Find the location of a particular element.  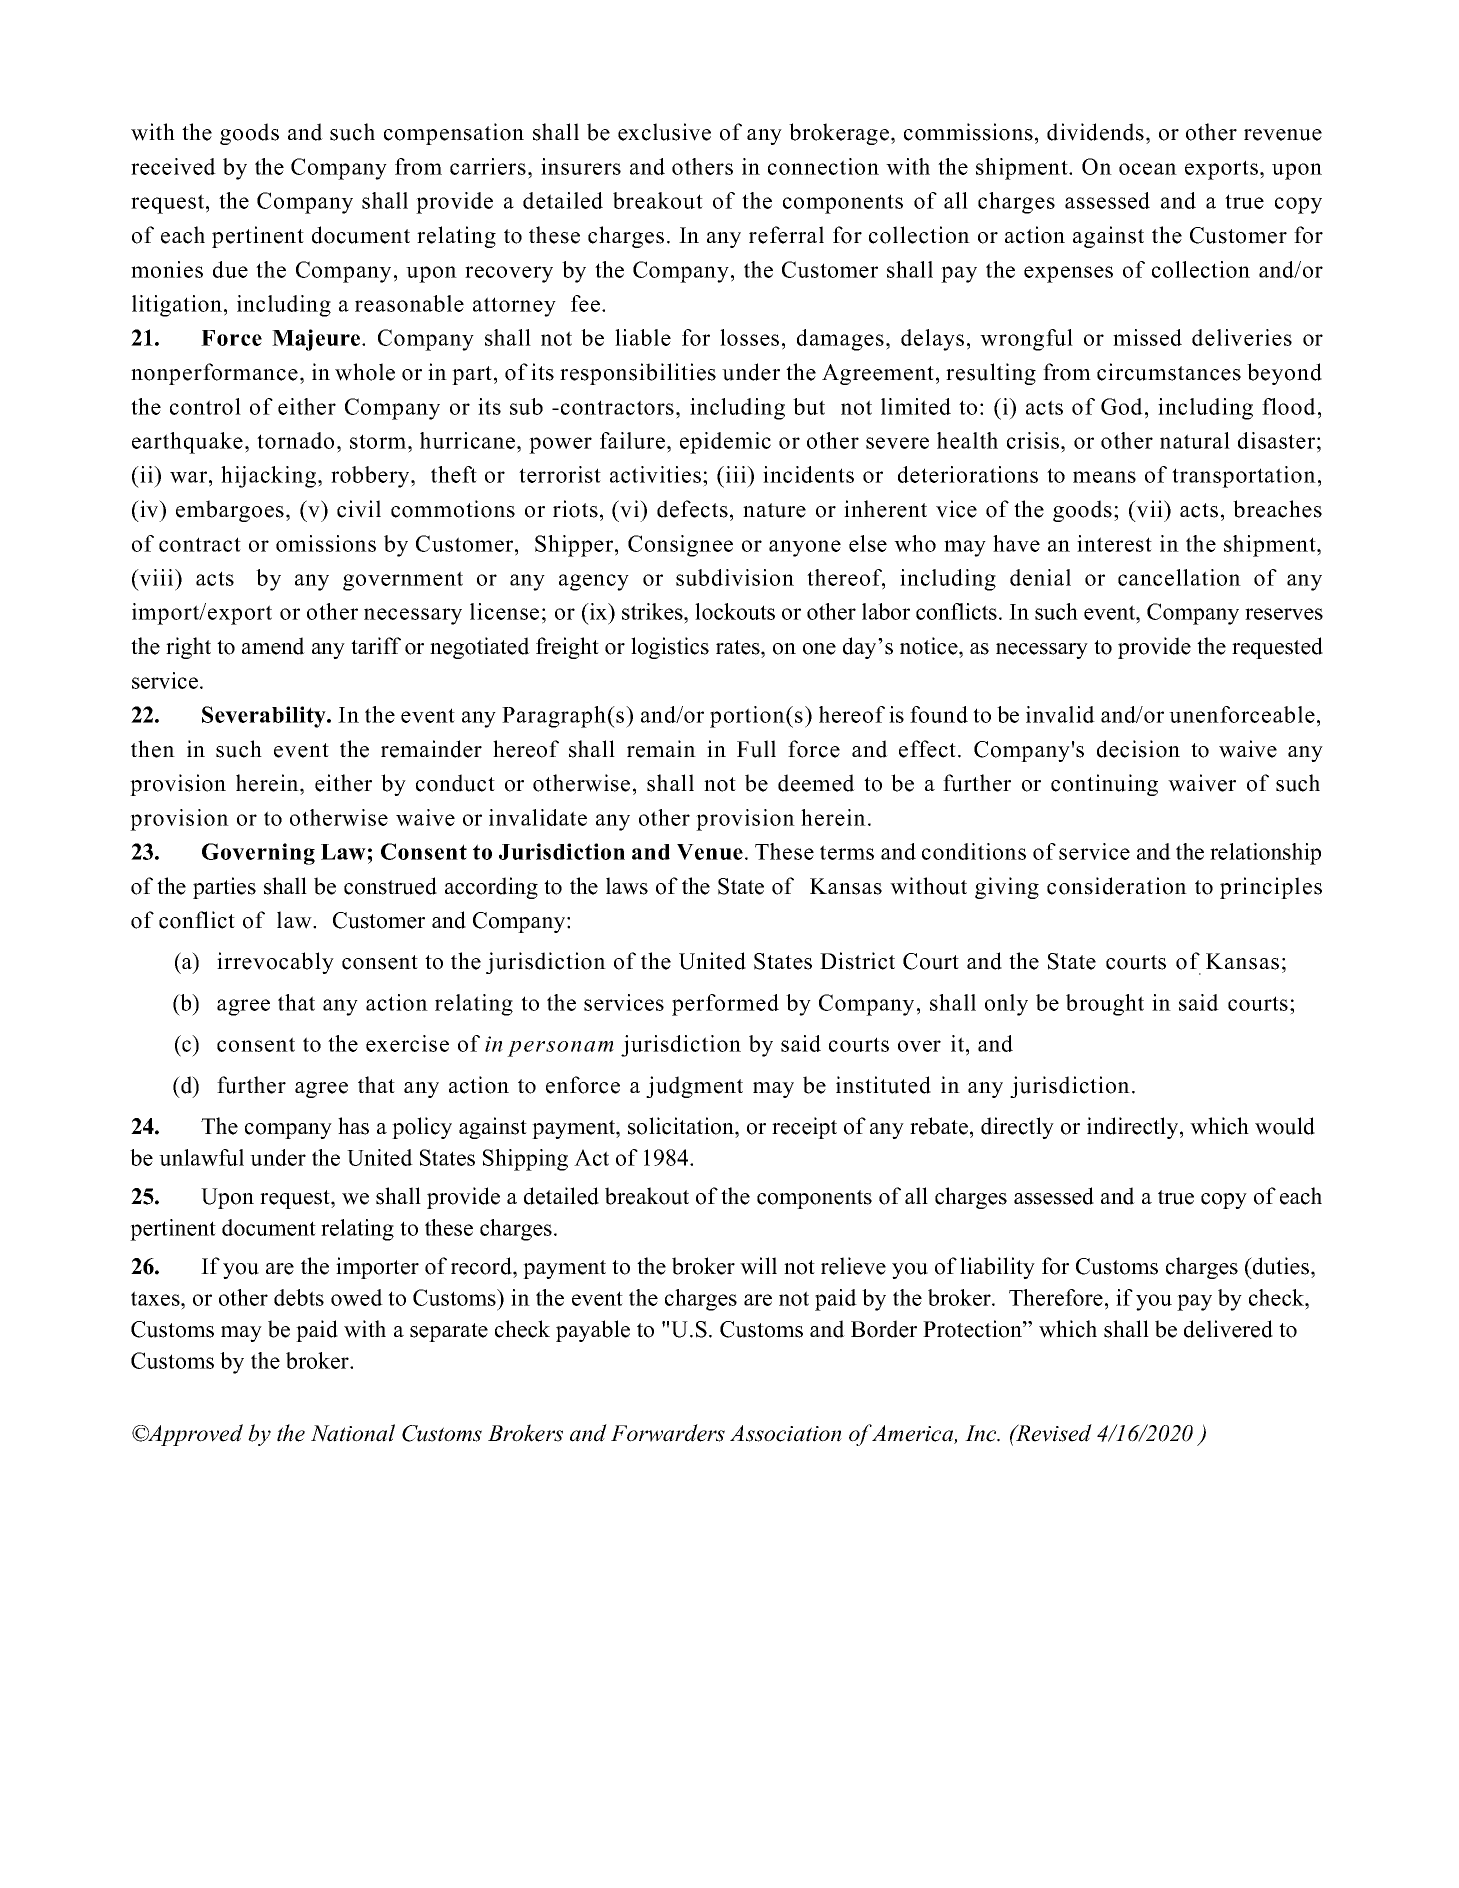

received is located at coordinates (173, 166).
